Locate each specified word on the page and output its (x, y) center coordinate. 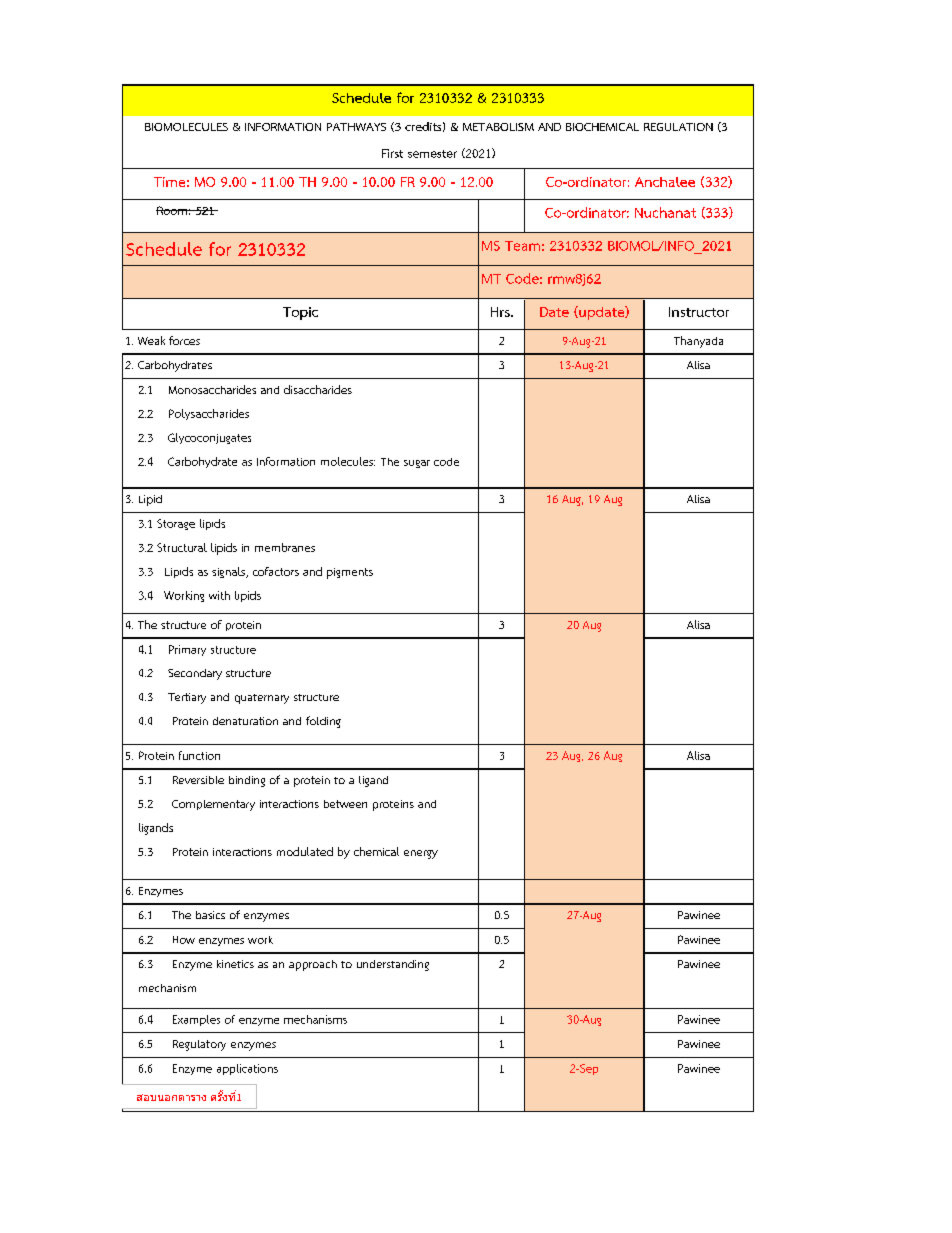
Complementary (213, 805)
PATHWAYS (356, 127)
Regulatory (199, 1045)
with (219, 595)
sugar (417, 464)
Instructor (699, 312)
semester (432, 154)
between (345, 804)
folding (323, 722)
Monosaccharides (212, 389)
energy (421, 854)
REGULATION (678, 127)
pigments (350, 573)
